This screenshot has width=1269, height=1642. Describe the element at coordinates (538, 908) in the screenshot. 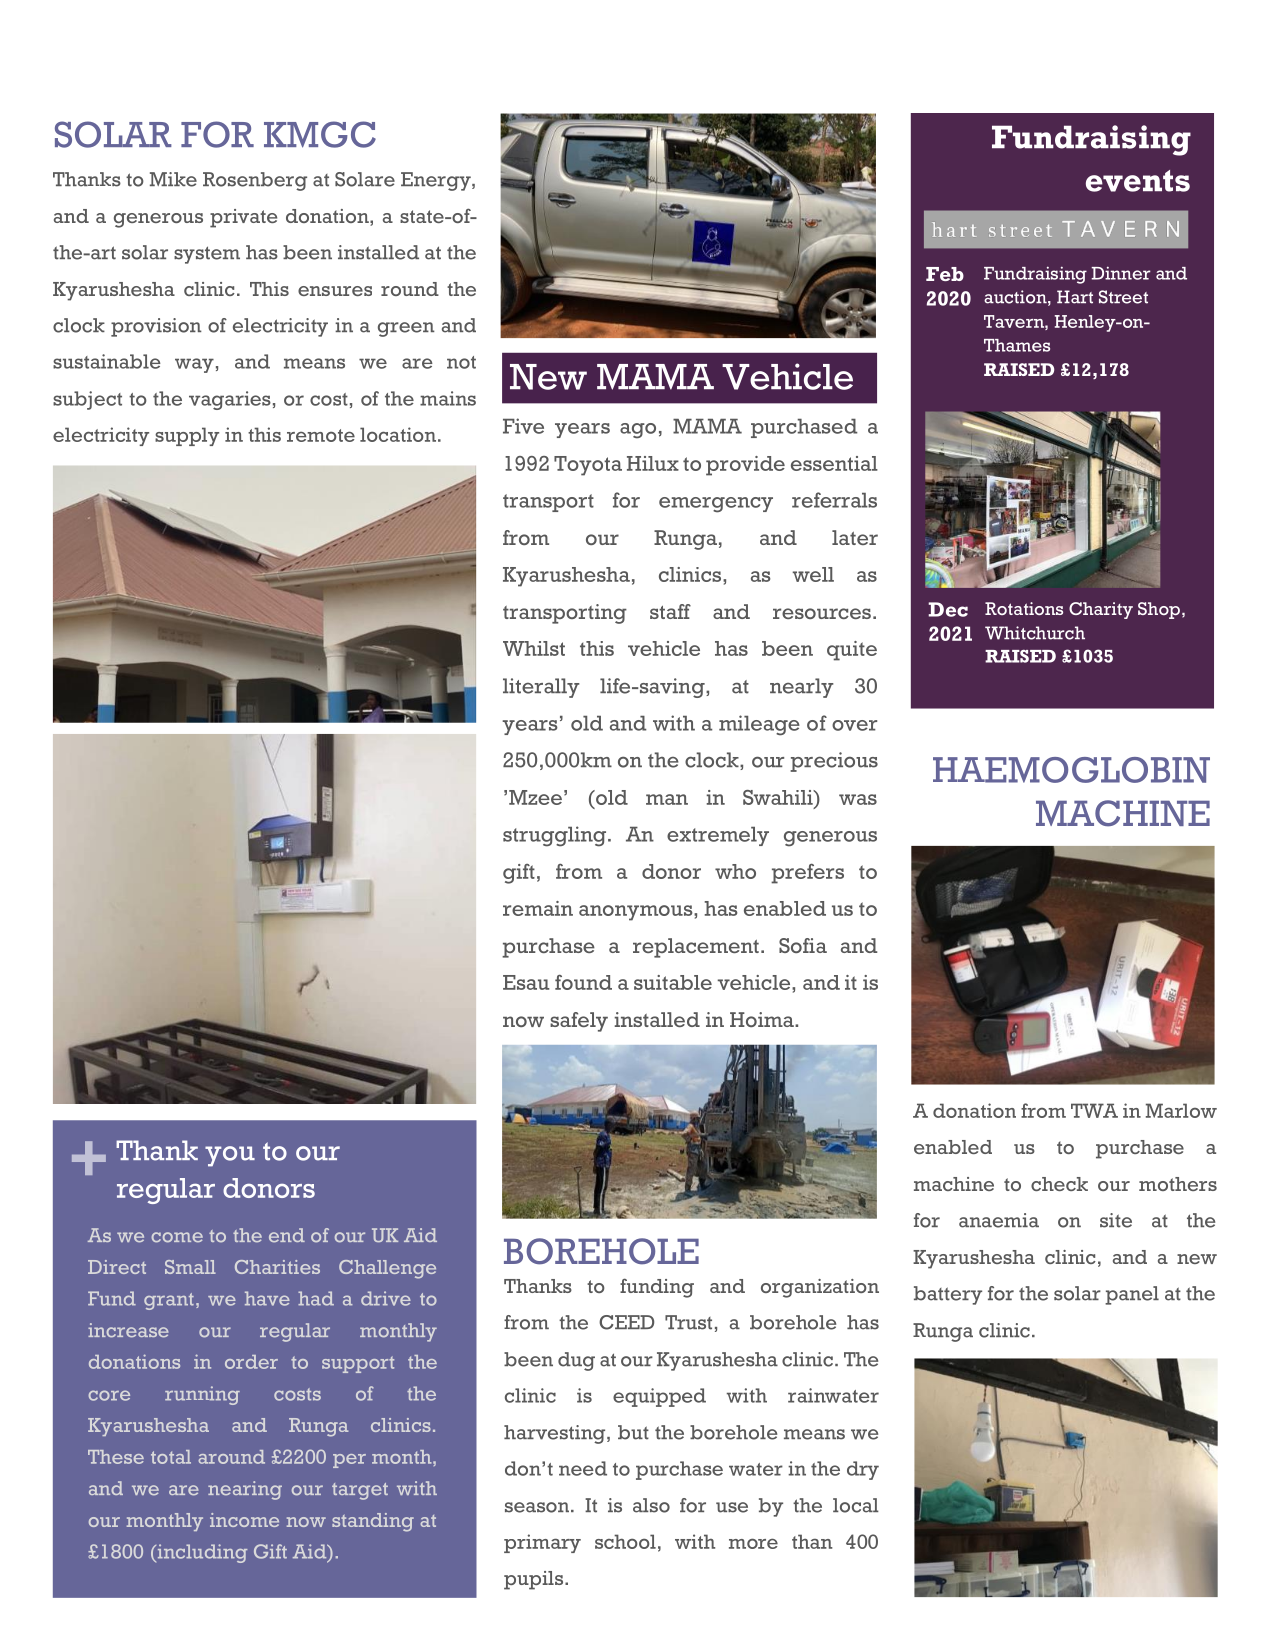

I see `remain` at that location.
